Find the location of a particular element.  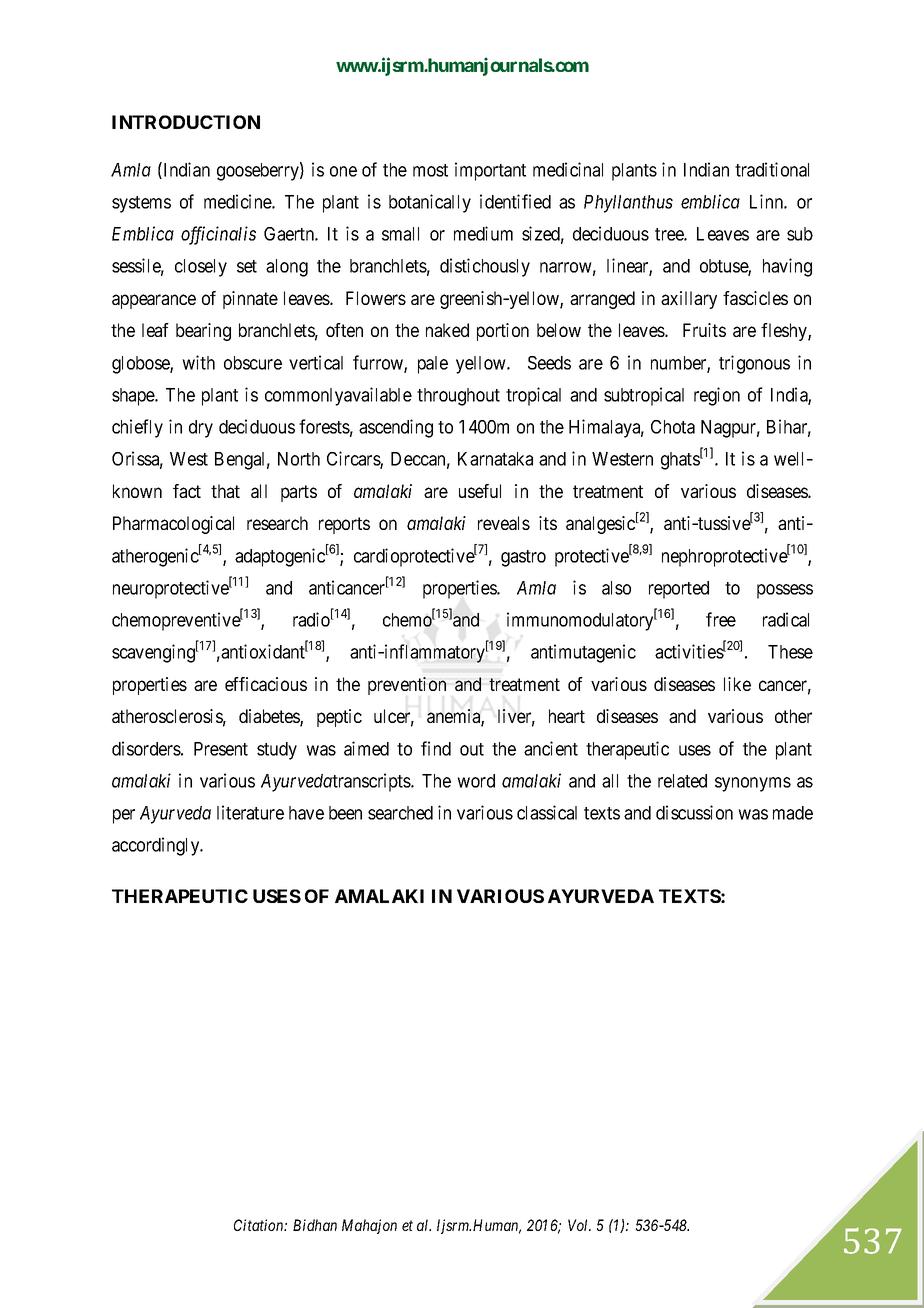

prevention is located at coordinates (407, 686).
